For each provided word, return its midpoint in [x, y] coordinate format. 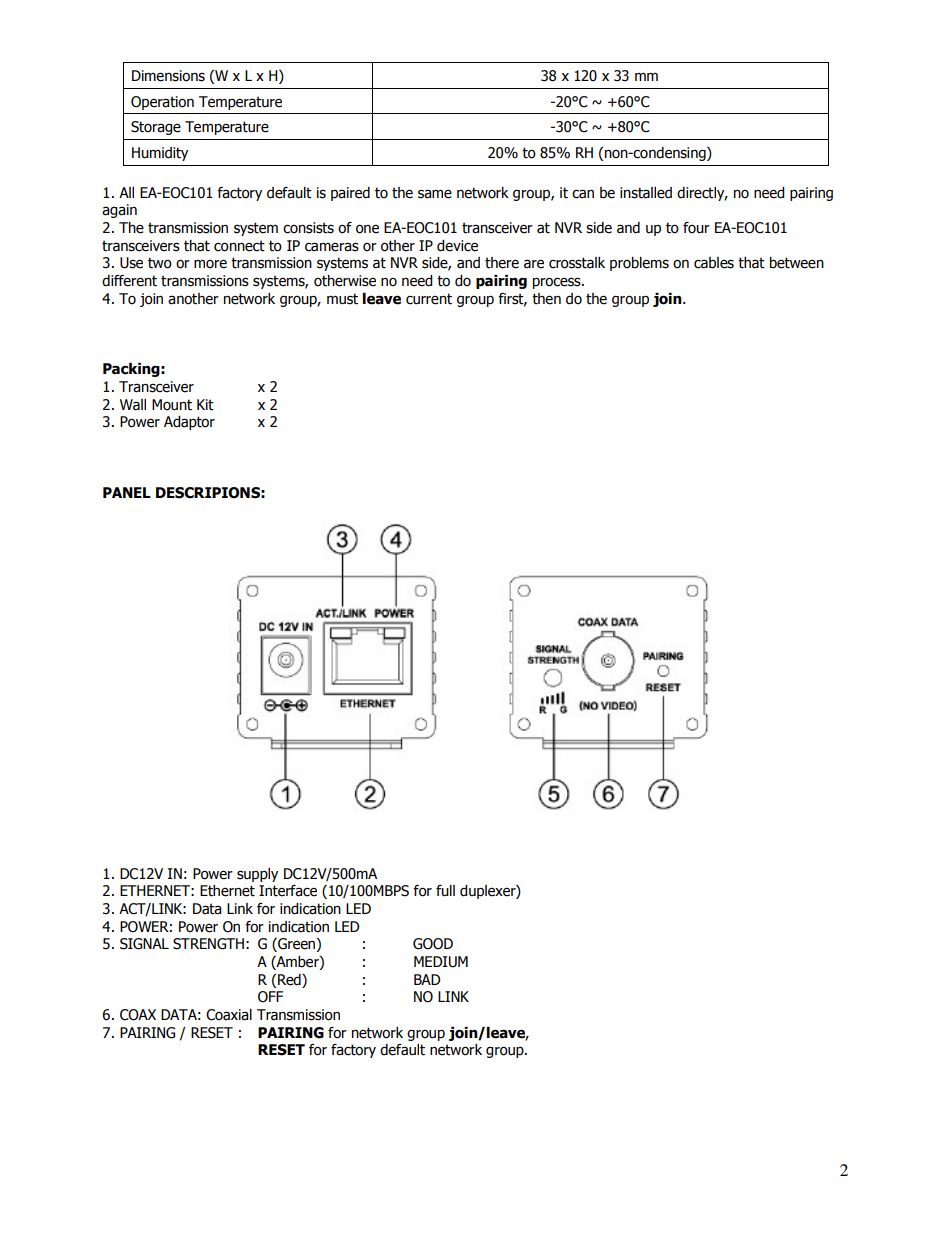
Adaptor [189, 423]
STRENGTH [208, 944]
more [210, 264]
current [429, 299]
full [445, 891]
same [435, 194]
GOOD [433, 944]
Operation [162, 103]
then [546, 299]
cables [714, 263]
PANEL [127, 492]
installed [646, 193]
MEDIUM [441, 962]
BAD [427, 979]
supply [257, 875]
